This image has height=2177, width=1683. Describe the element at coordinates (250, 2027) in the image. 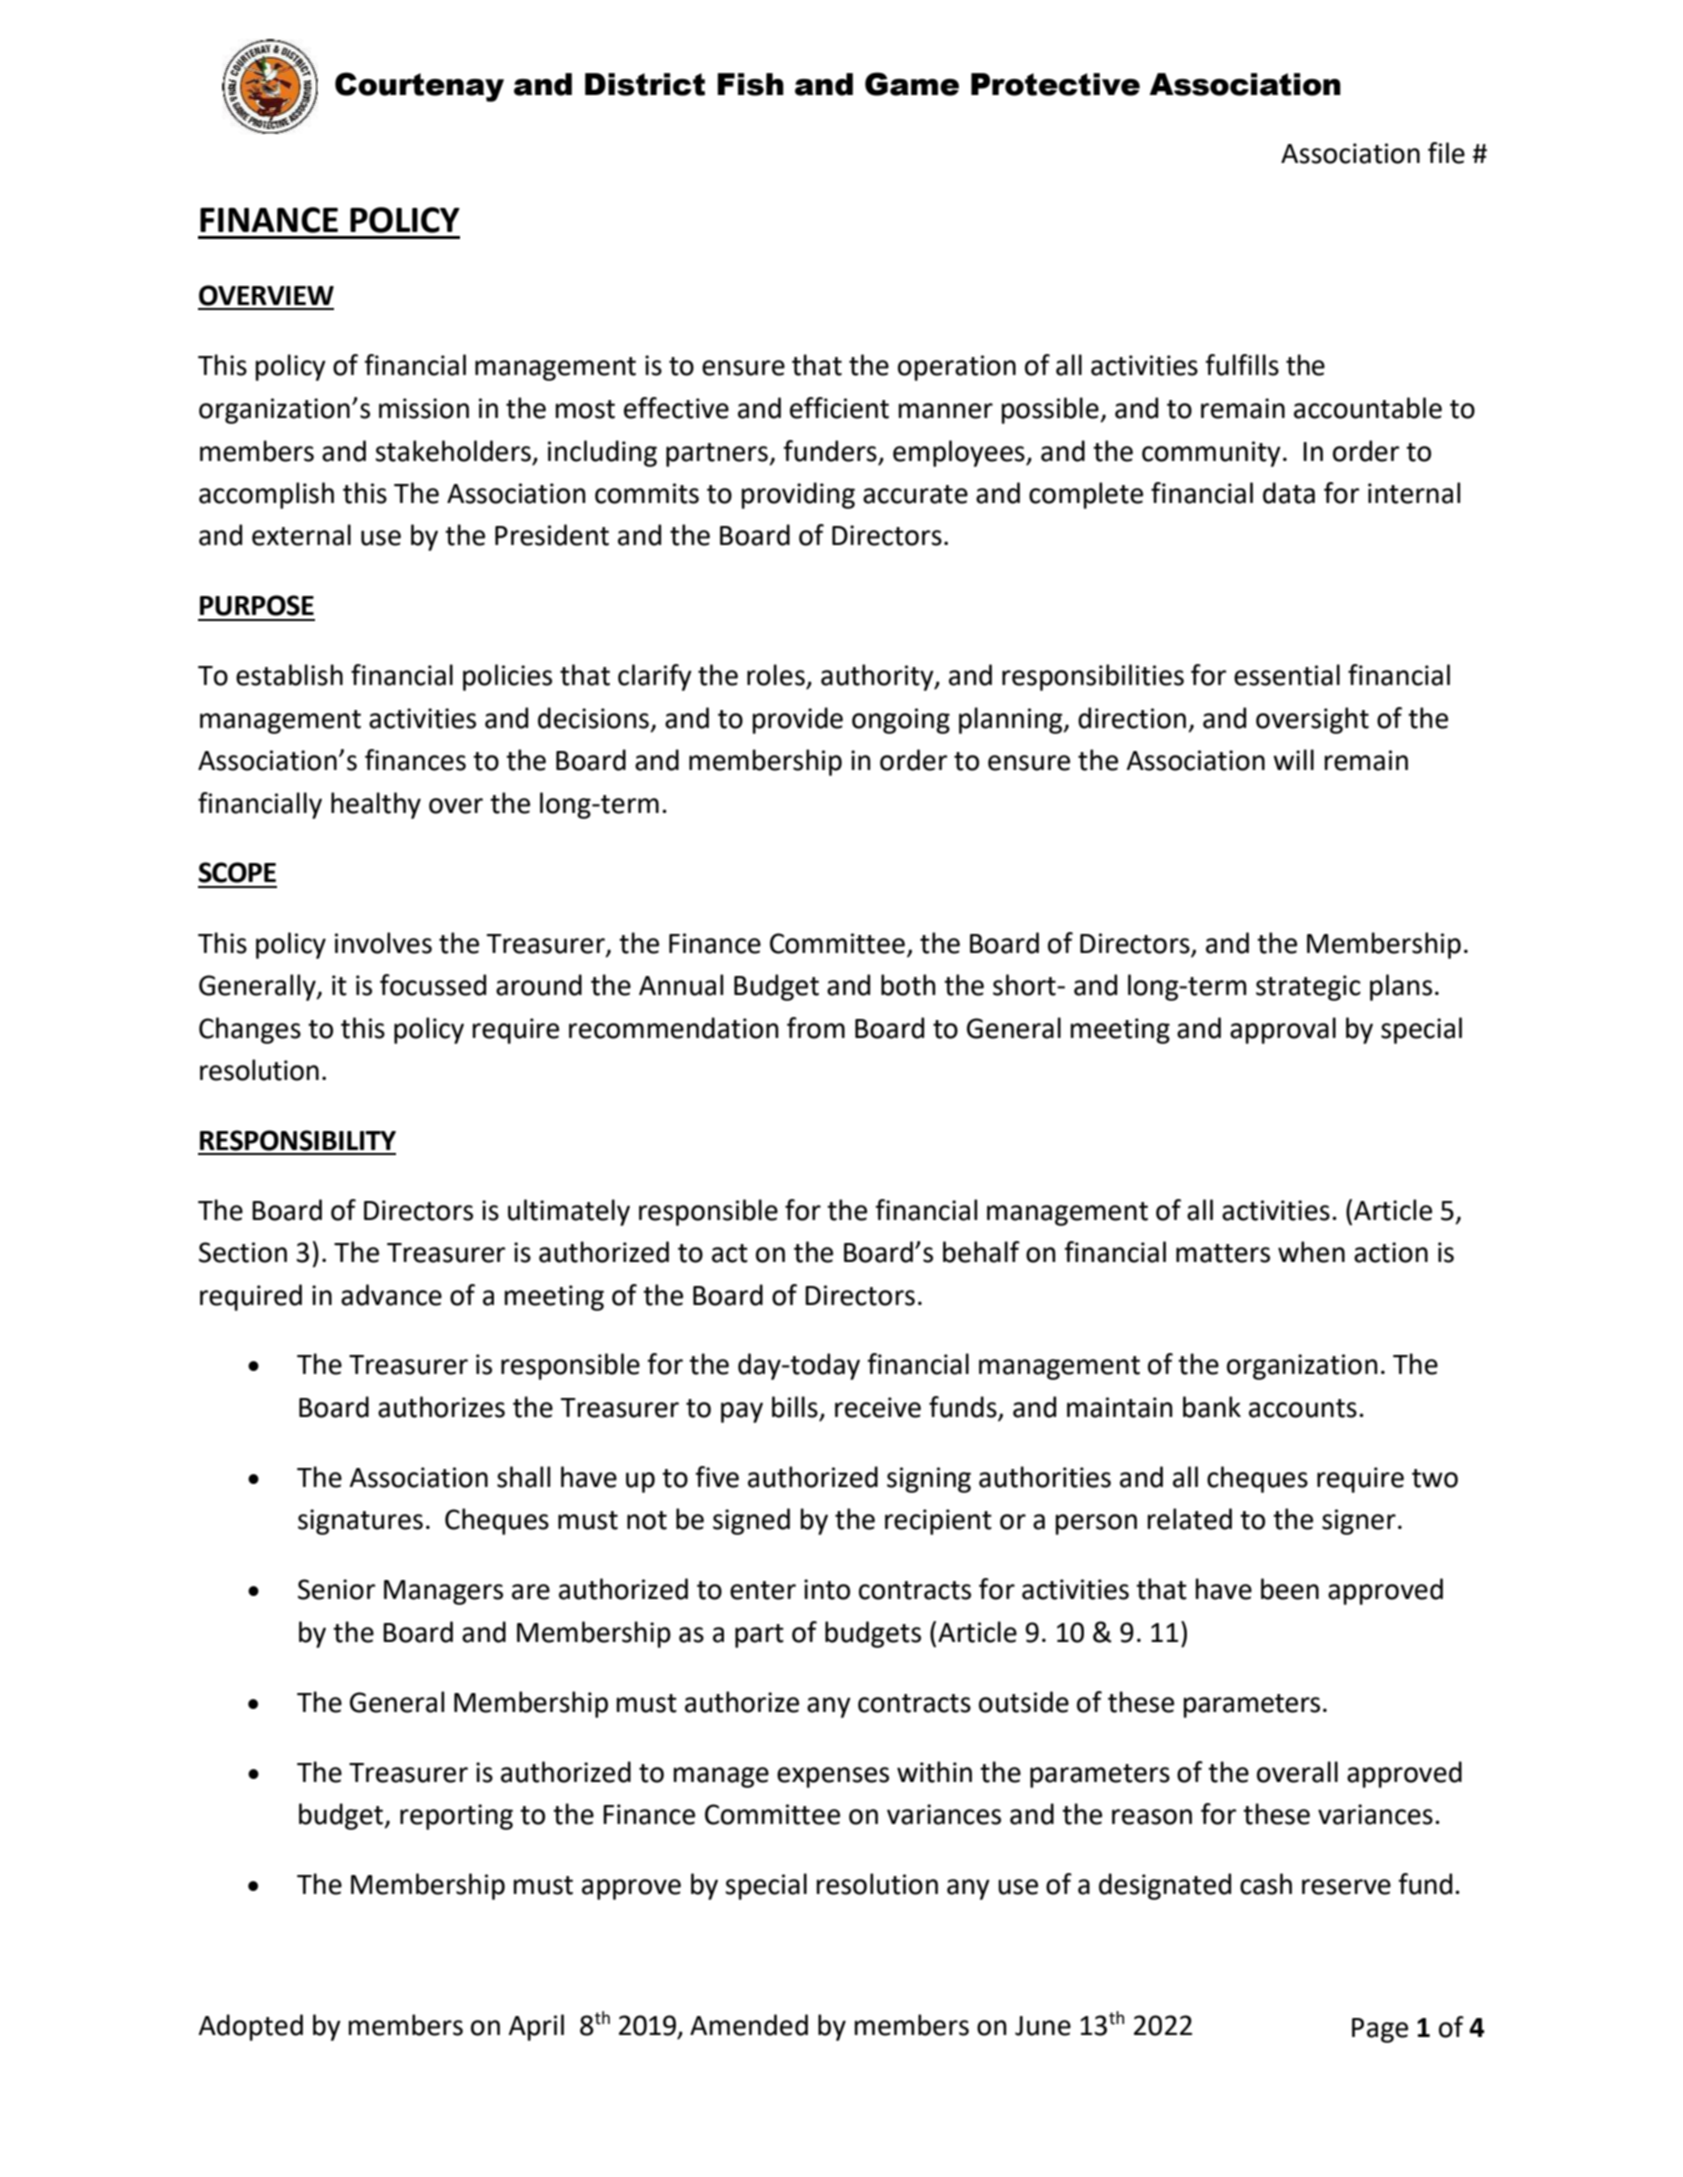

I see `Adopted` at that location.
